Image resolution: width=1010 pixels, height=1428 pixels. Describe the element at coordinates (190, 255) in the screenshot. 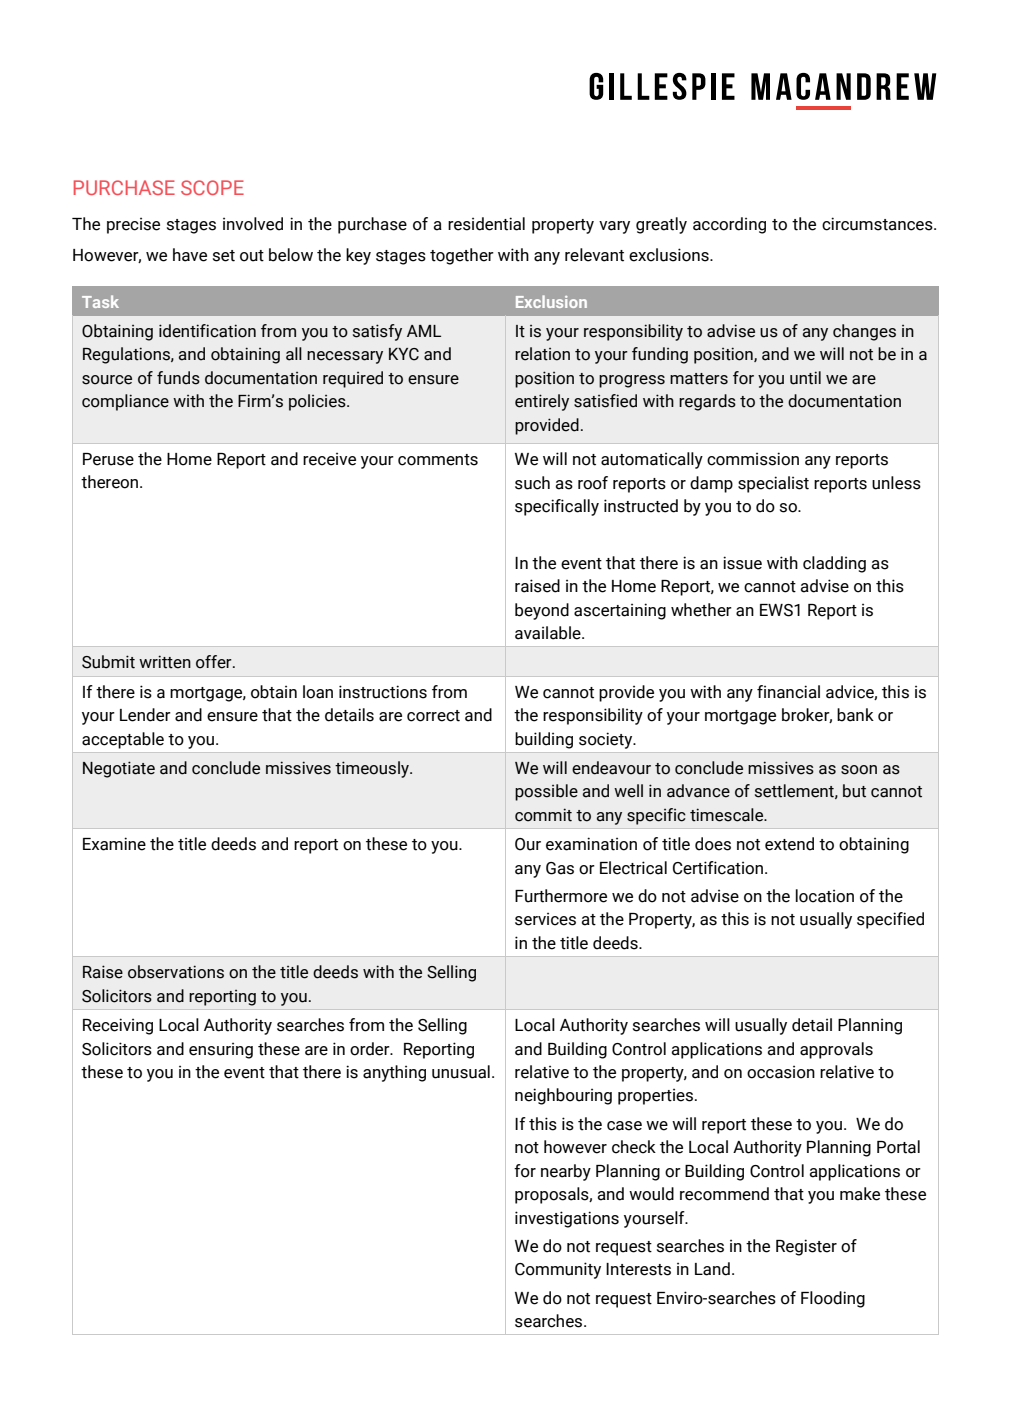

I see `have` at that location.
